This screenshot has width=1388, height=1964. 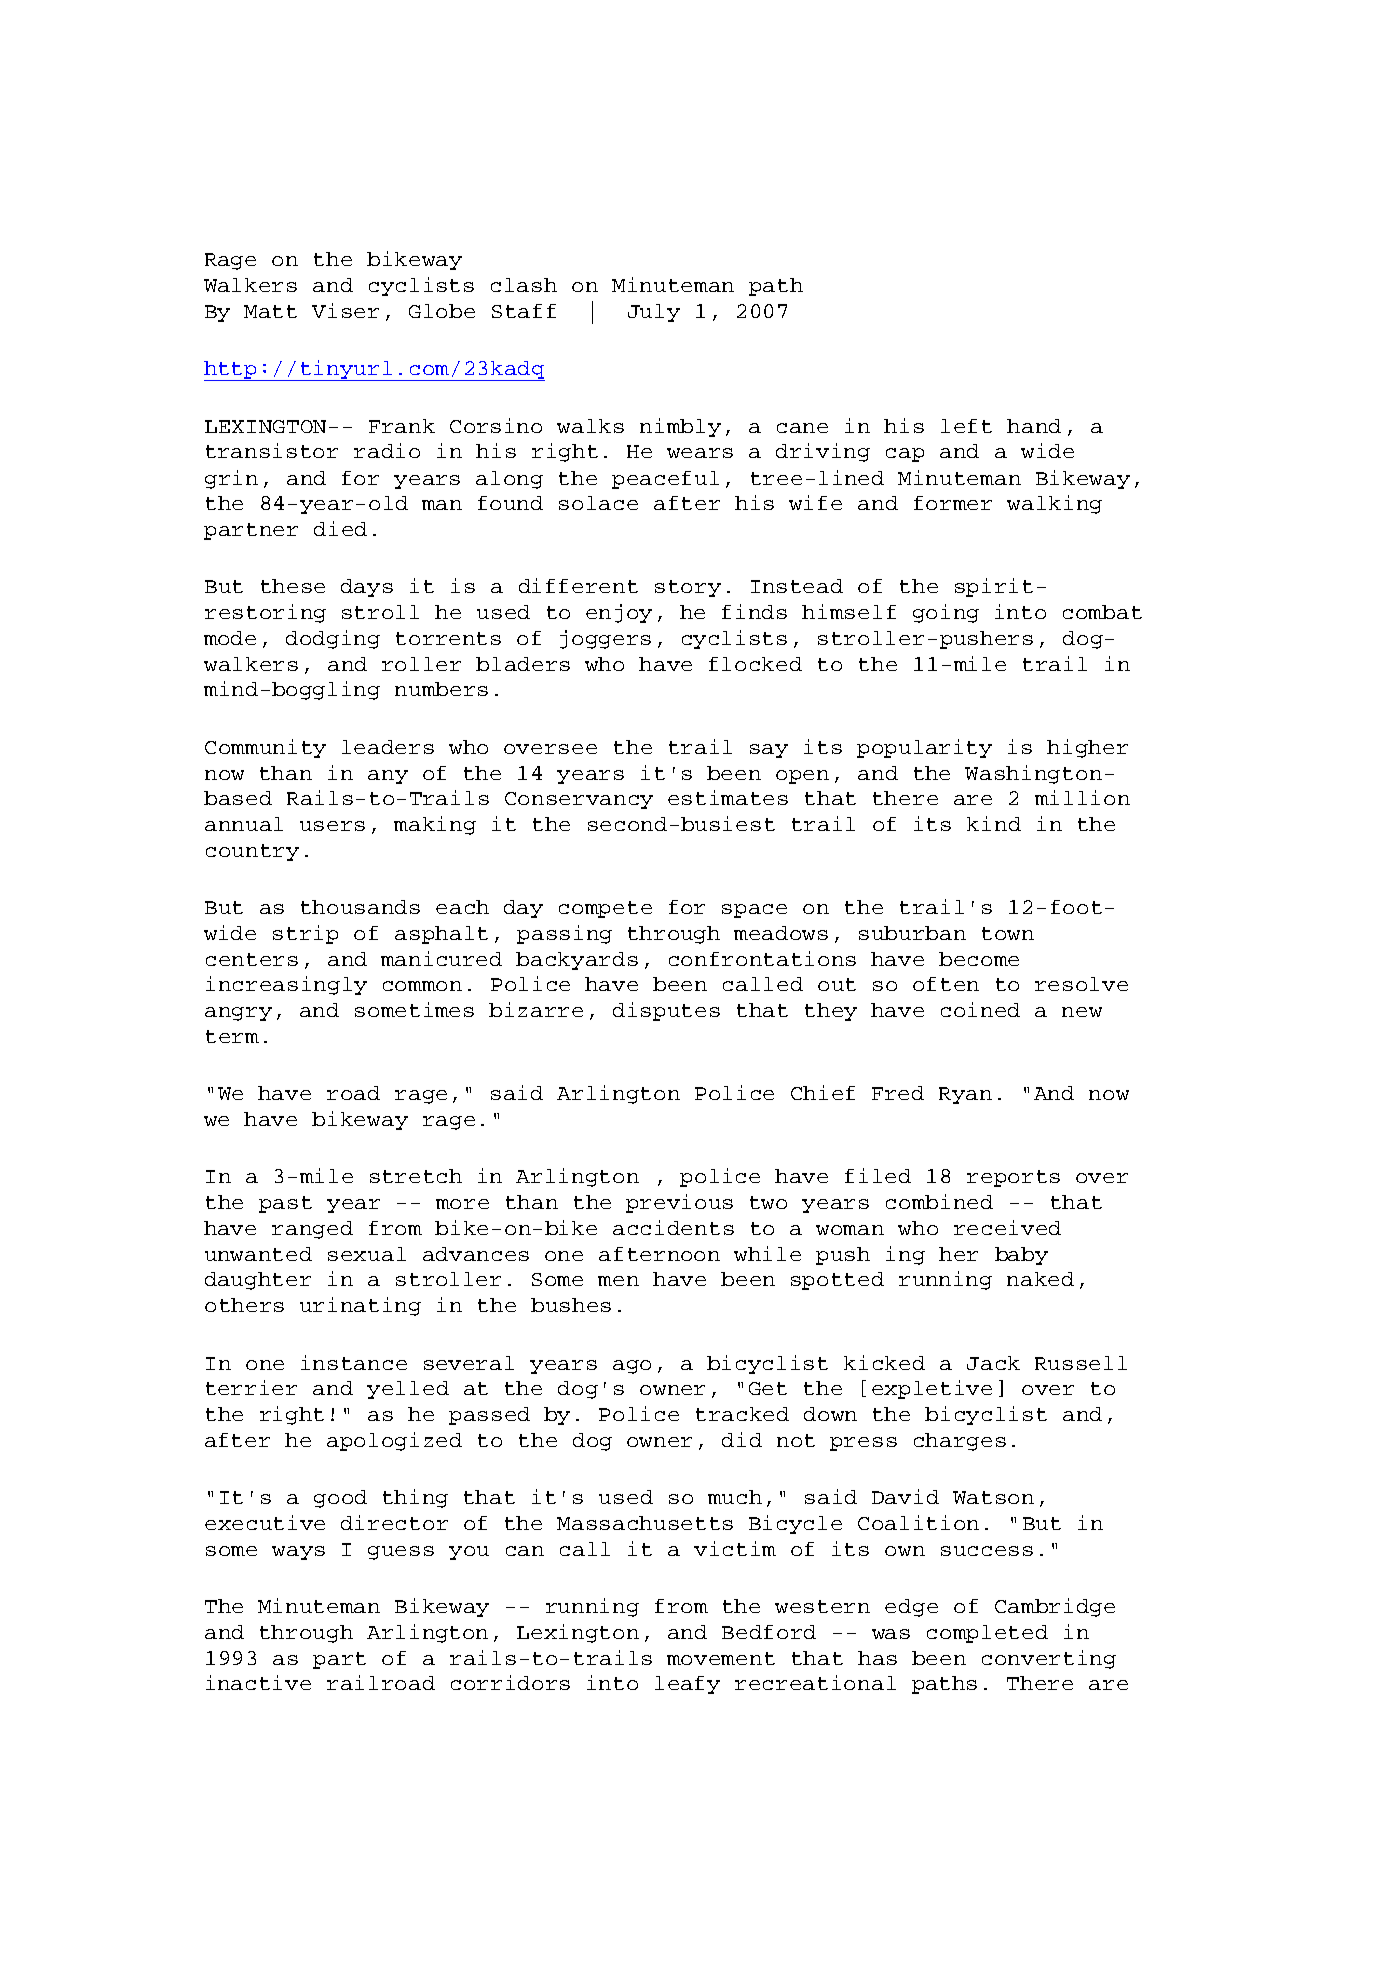 What do you see at coordinates (980, 1009) in the screenshot?
I see `coined` at bounding box center [980, 1009].
